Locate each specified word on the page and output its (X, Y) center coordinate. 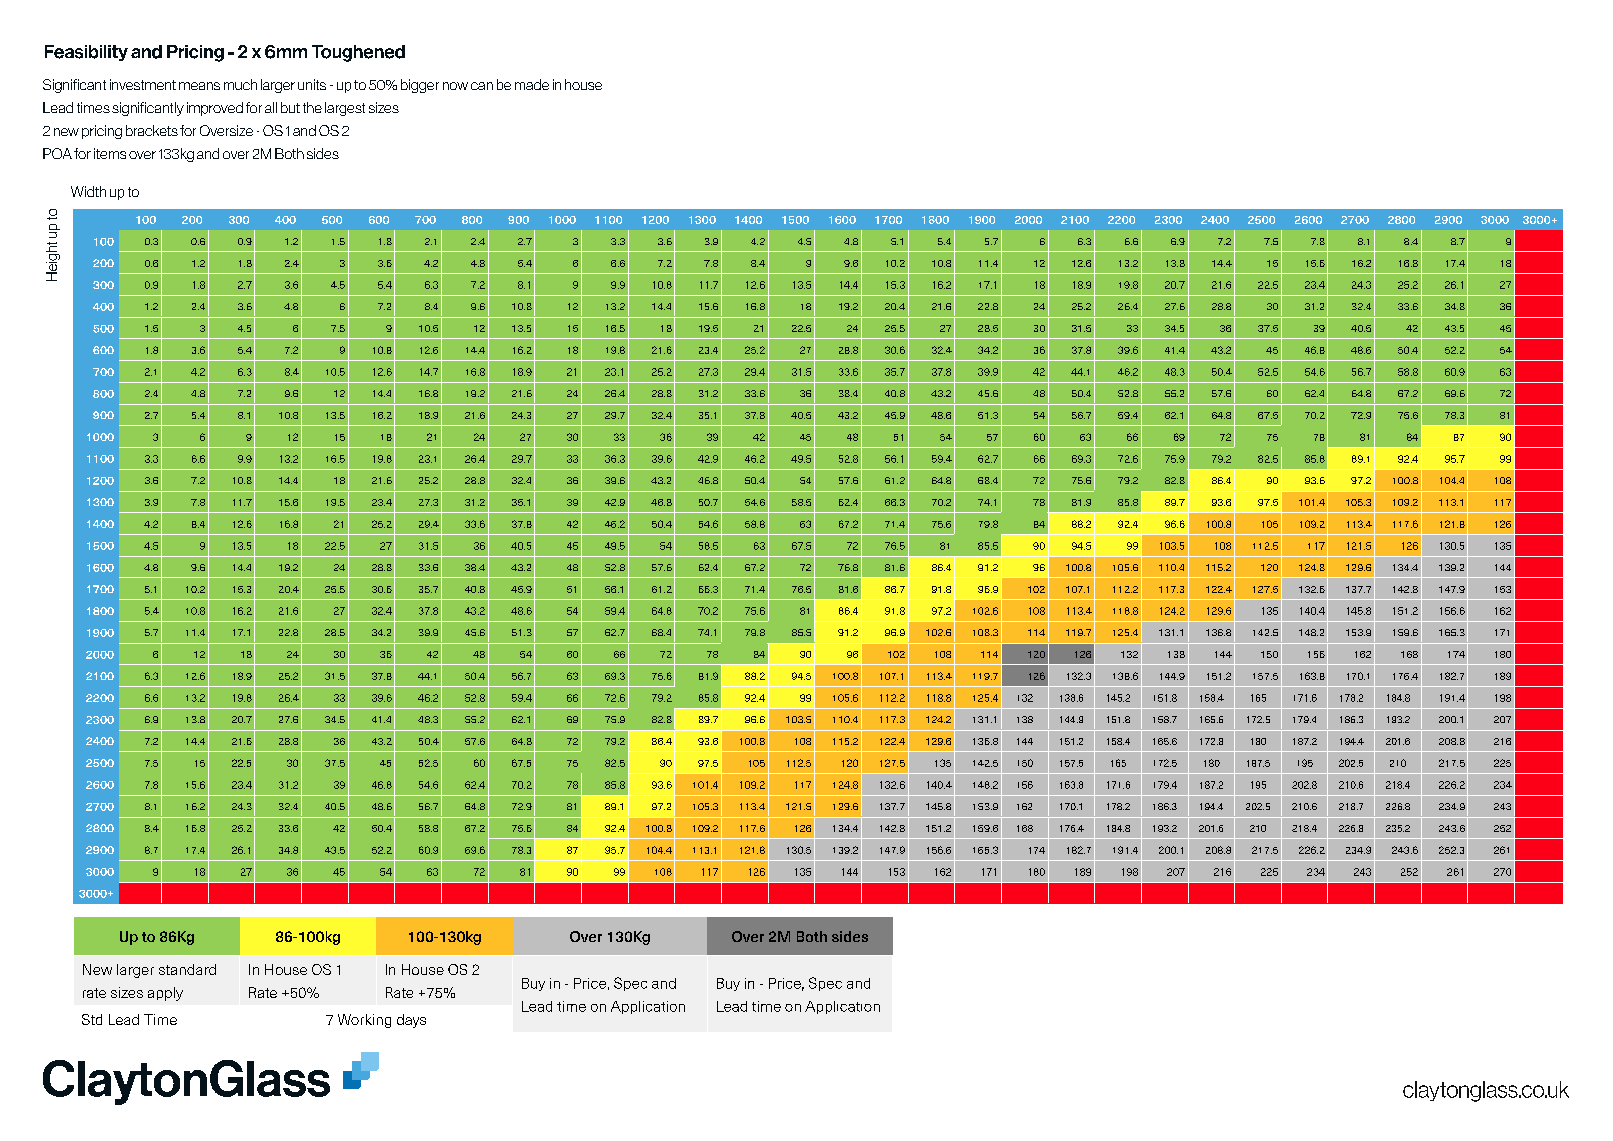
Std (92, 1019)
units (312, 84)
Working (364, 1021)
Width (88, 191)
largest (345, 109)
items (110, 153)
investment (143, 84)
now (455, 86)
